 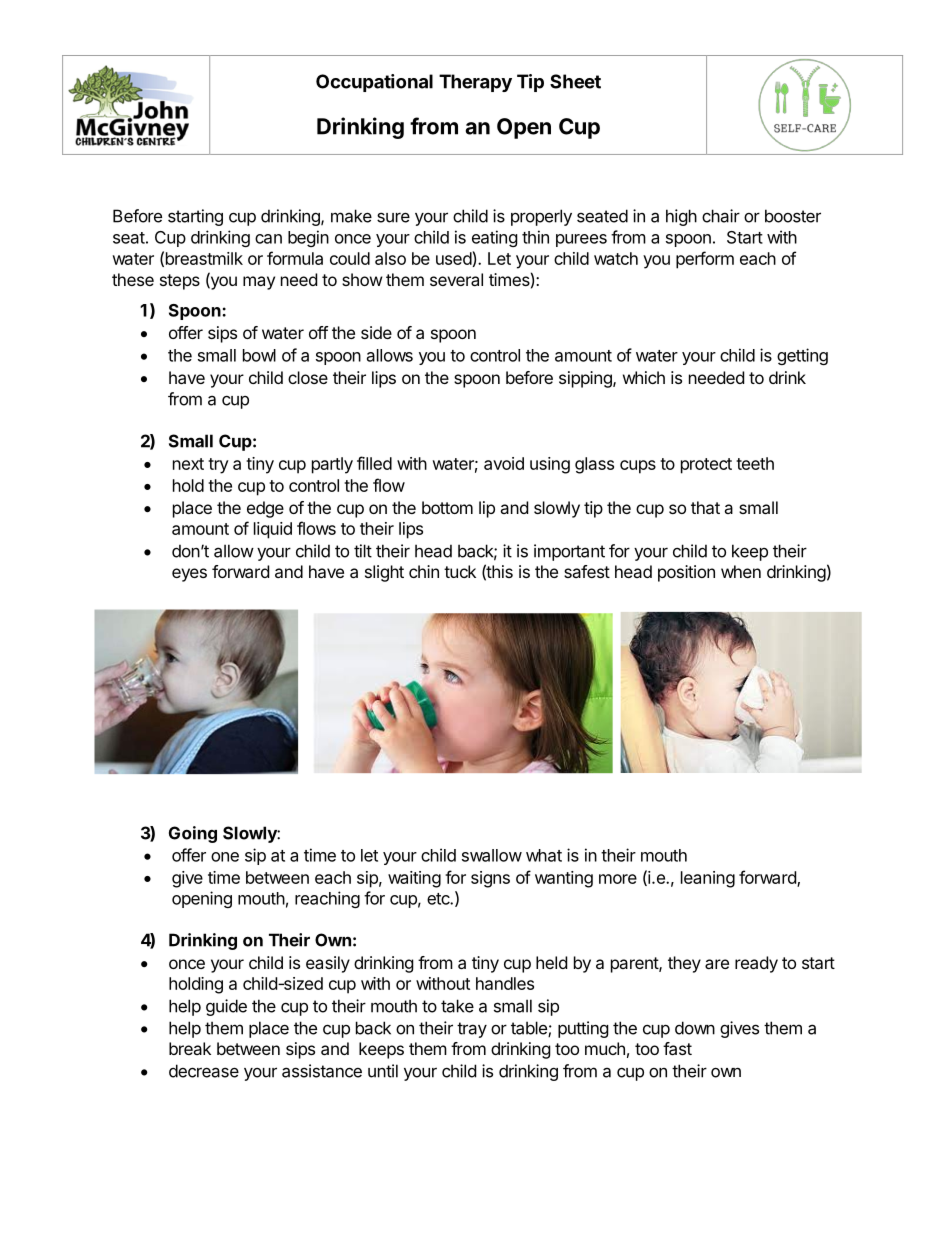 What do you see at coordinates (374, 83) in the screenshot?
I see `Occupational` at bounding box center [374, 83].
